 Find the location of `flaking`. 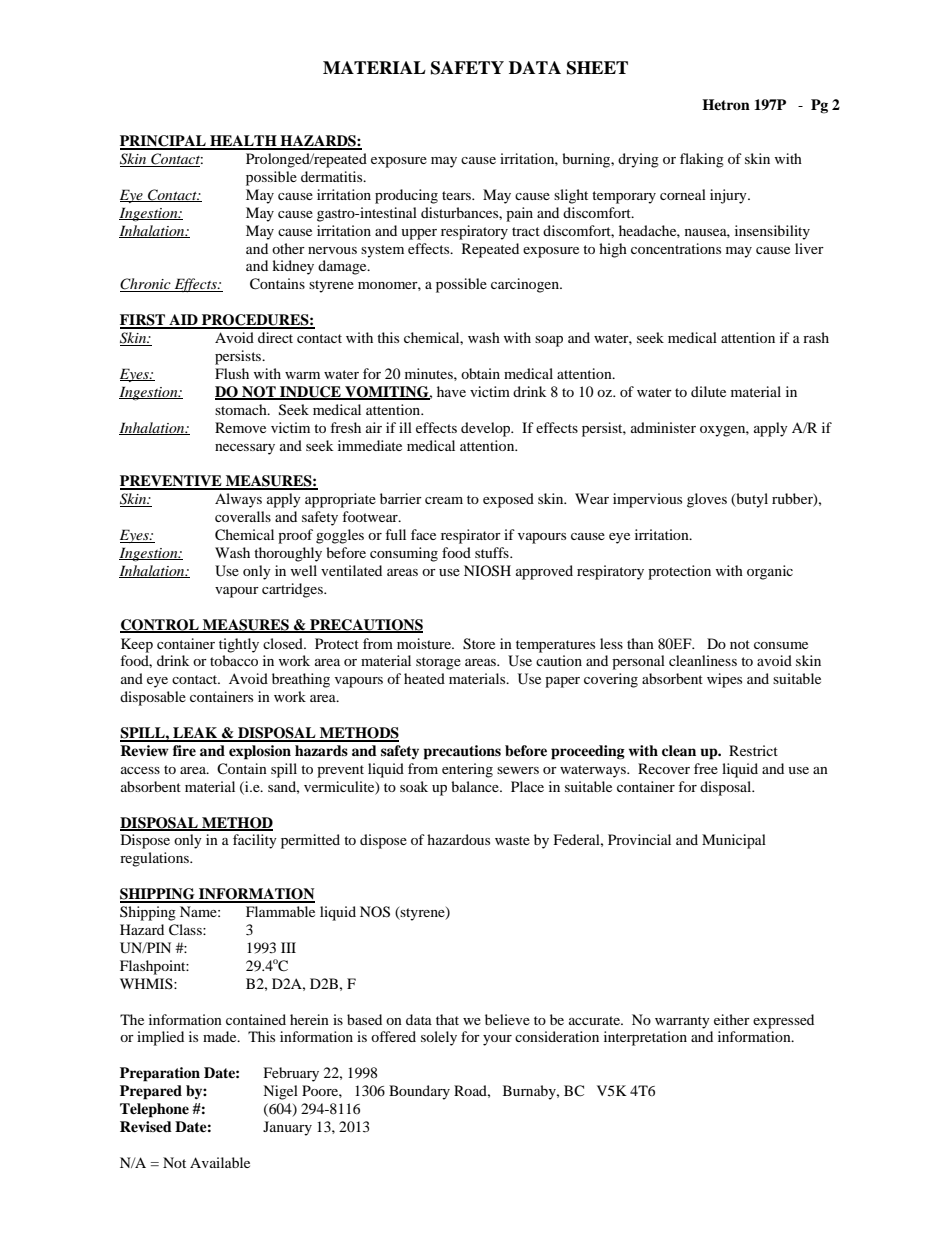

flaking is located at coordinates (702, 160).
